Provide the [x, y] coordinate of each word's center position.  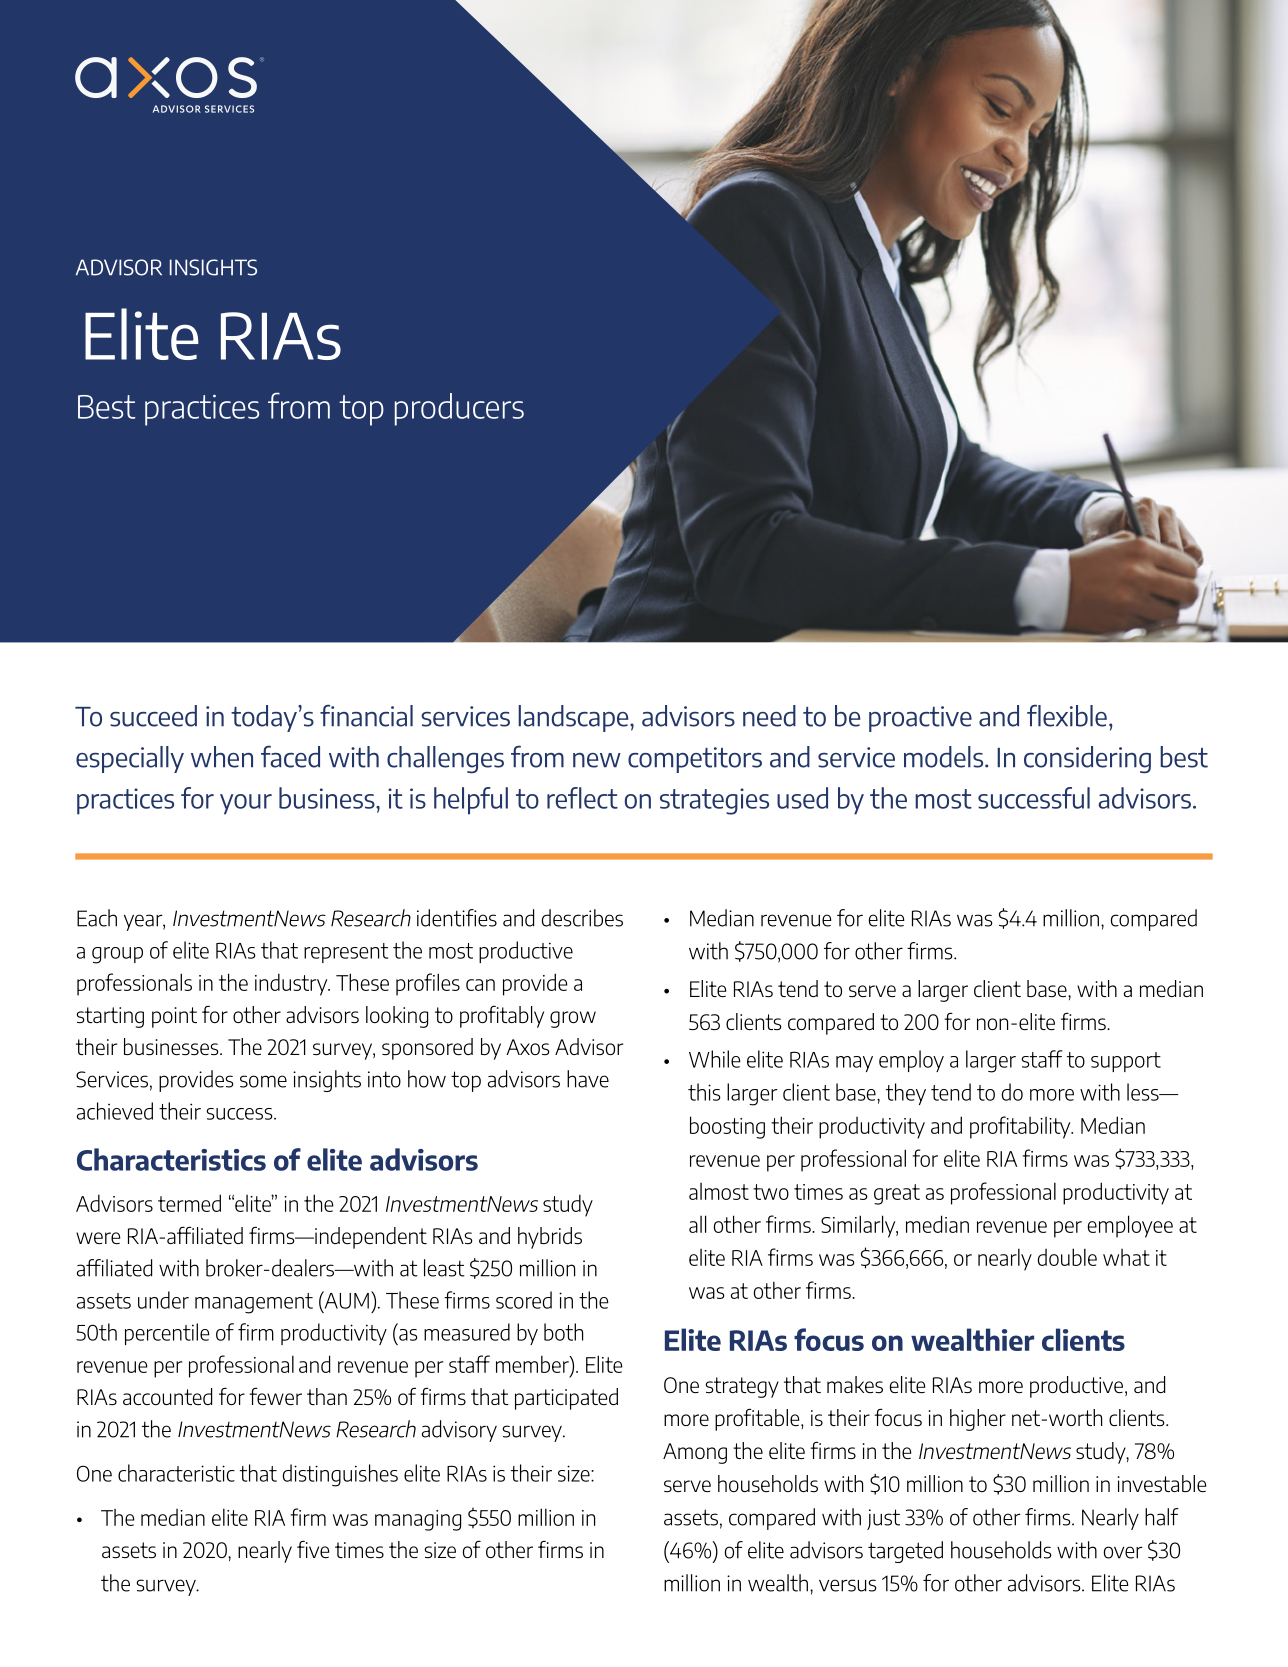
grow [573, 1019]
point [174, 1017]
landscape [574, 718]
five [313, 1549]
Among [695, 1453]
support [1126, 1062]
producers [459, 409]
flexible [1067, 715]
